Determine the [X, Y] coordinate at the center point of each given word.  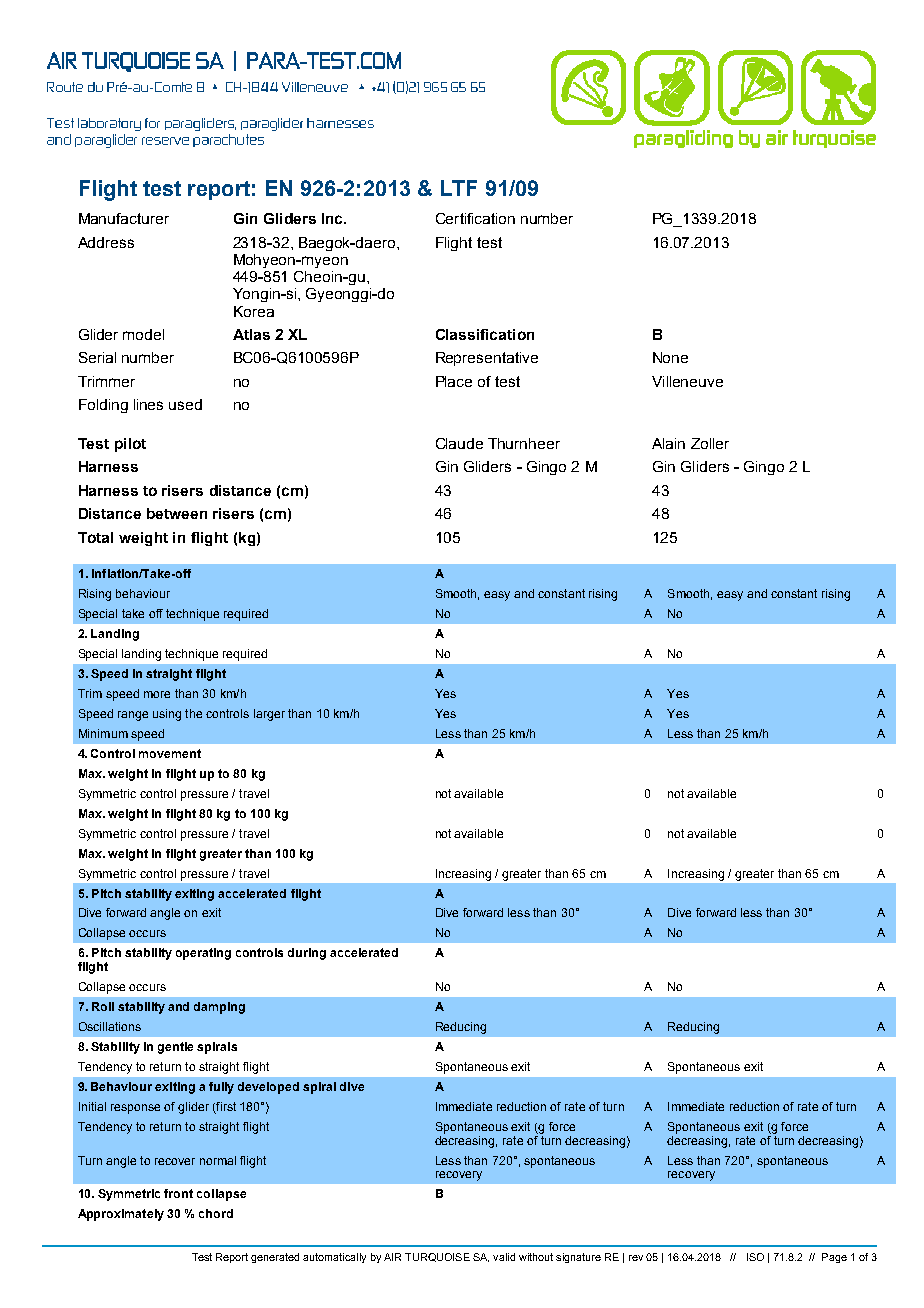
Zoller [710, 443]
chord [216, 1213]
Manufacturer [124, 218]
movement [170, 753]
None [670, 357]
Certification [475, 218]
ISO [755, 1257]
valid [504, 1257]
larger [269, 715]
